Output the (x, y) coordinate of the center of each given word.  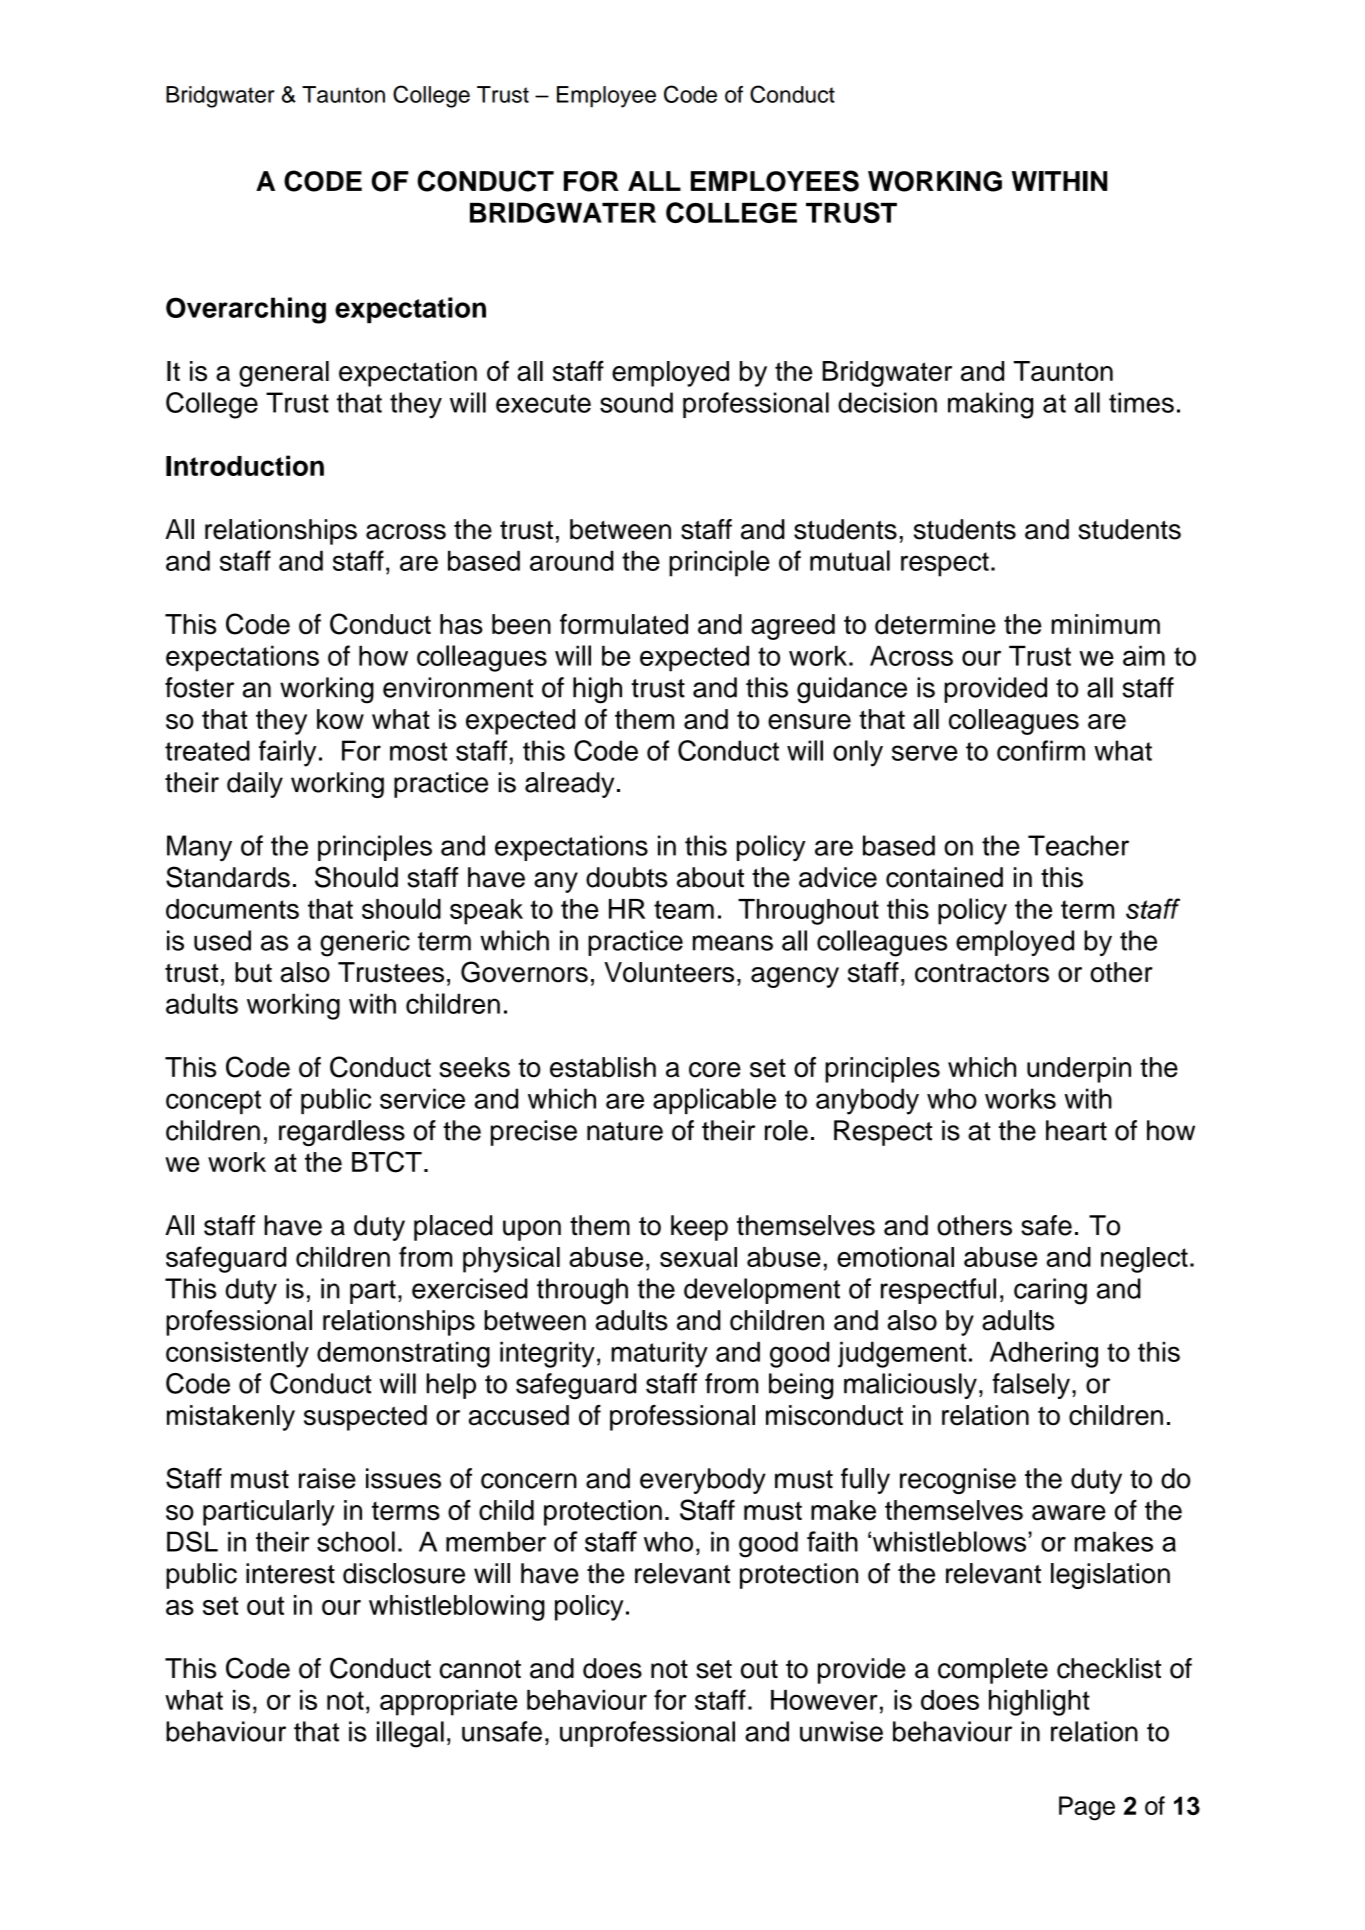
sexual (698, 1257)
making (990, 405)
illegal (410, 1734)
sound (636, 402)
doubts (626, 877)
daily (255, 785)
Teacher (1078, 845)
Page (1087, 1808)
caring (1050, 1291)
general (284, 374)
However (824, 1700)
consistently (237, 1354)
